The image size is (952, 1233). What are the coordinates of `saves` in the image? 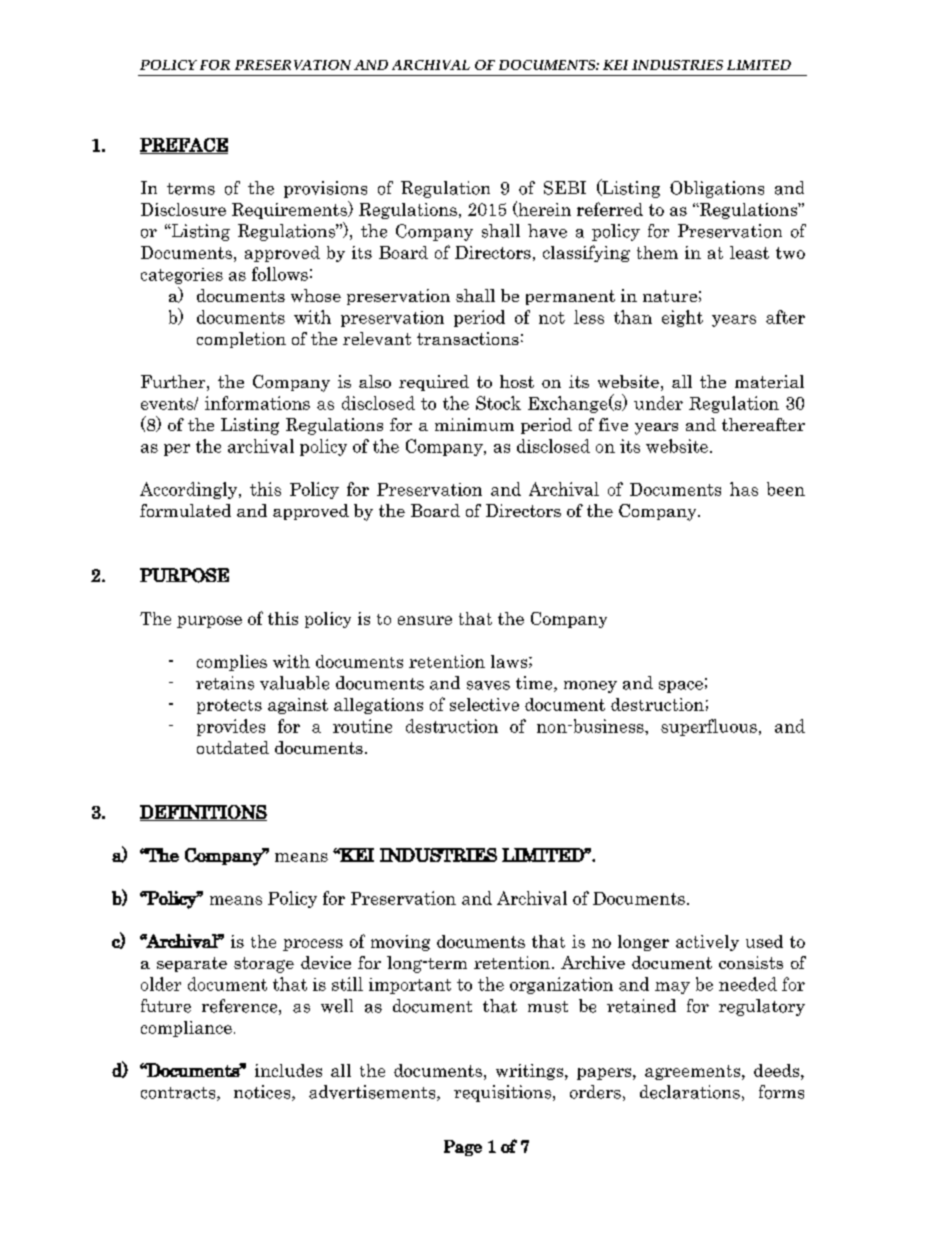 It's located at (488, 685).
